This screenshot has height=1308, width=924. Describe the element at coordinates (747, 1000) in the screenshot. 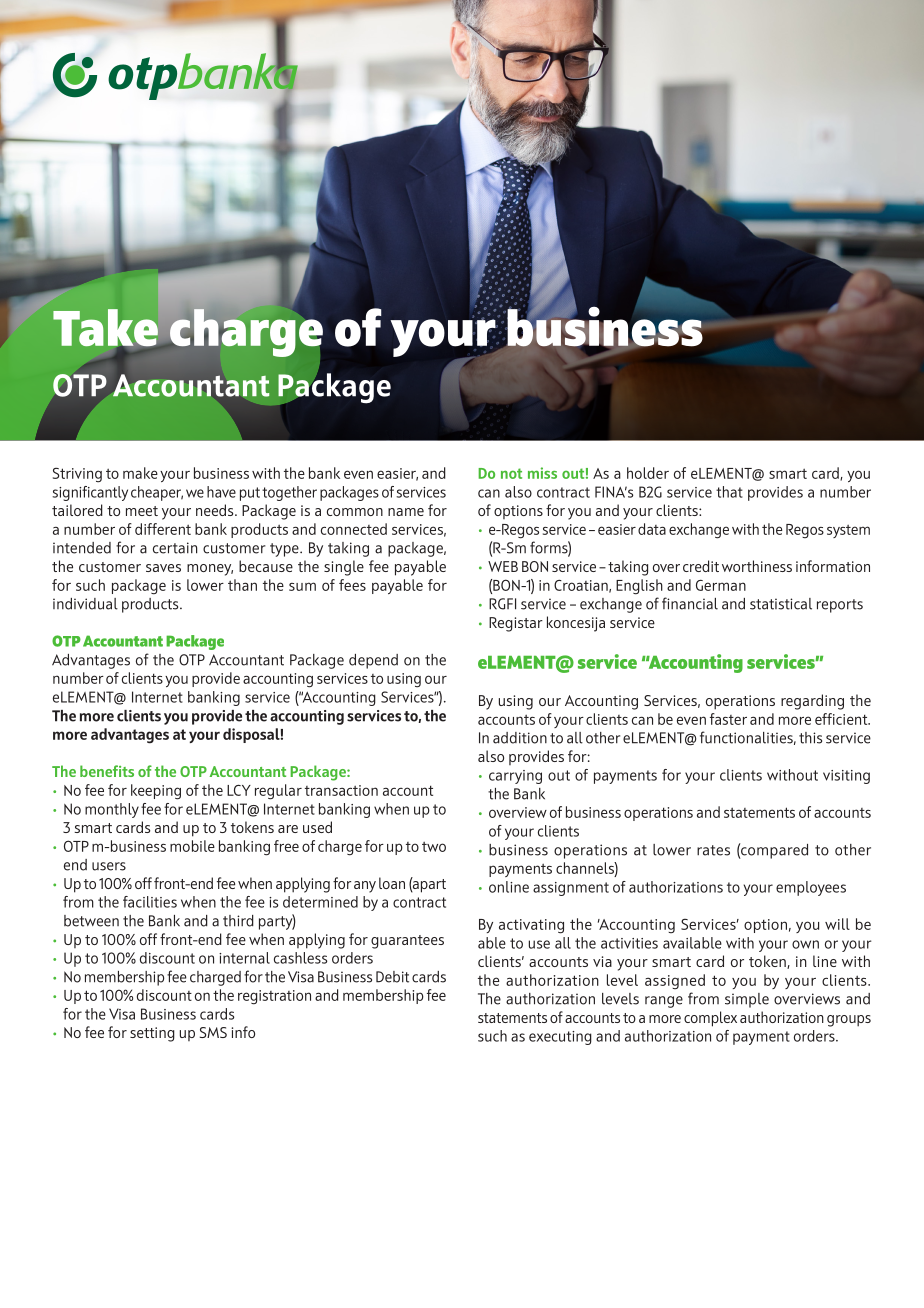

I see `simple` at that location.
